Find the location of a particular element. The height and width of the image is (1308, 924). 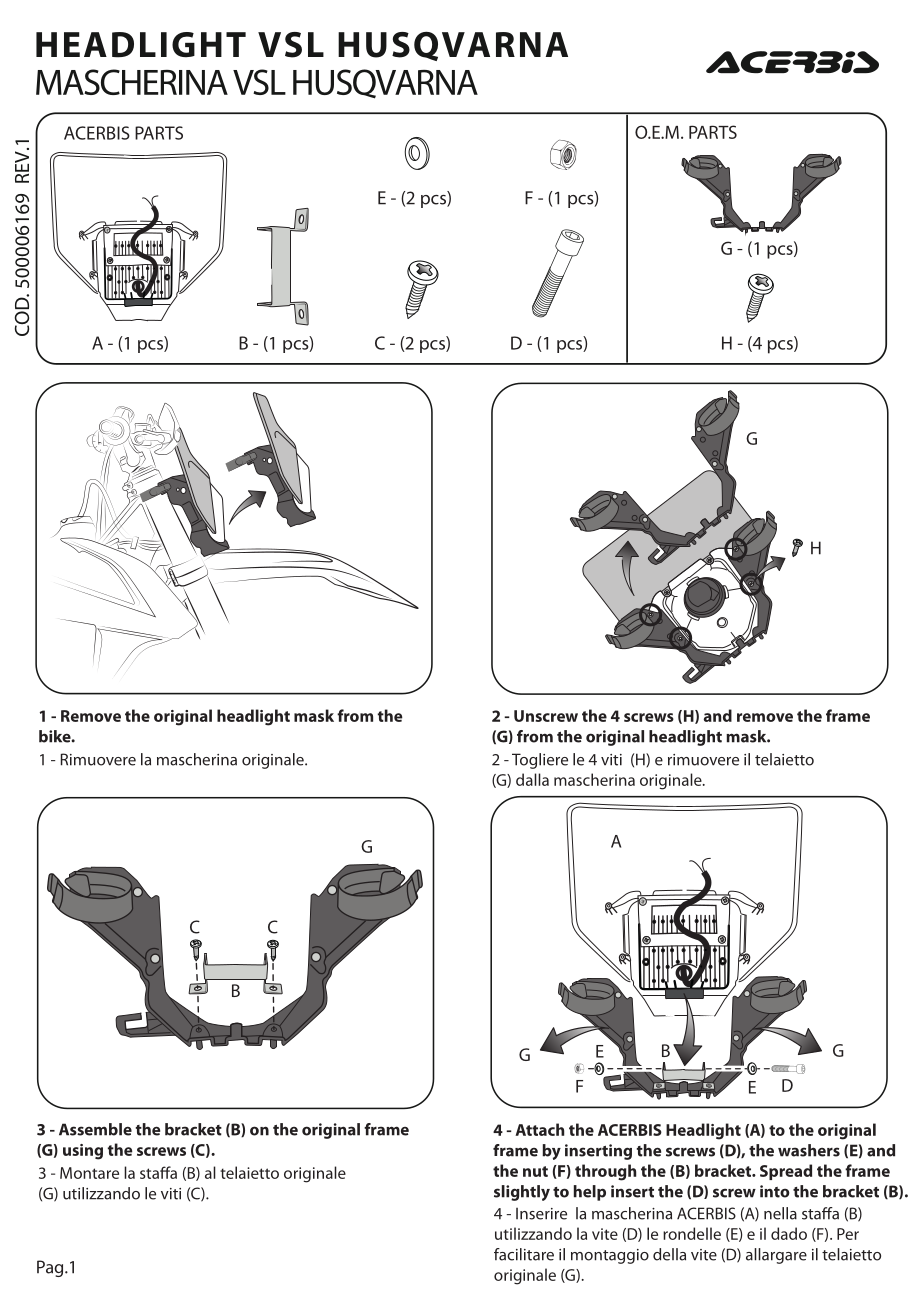

washers is located at coordinates (809, 1150).
